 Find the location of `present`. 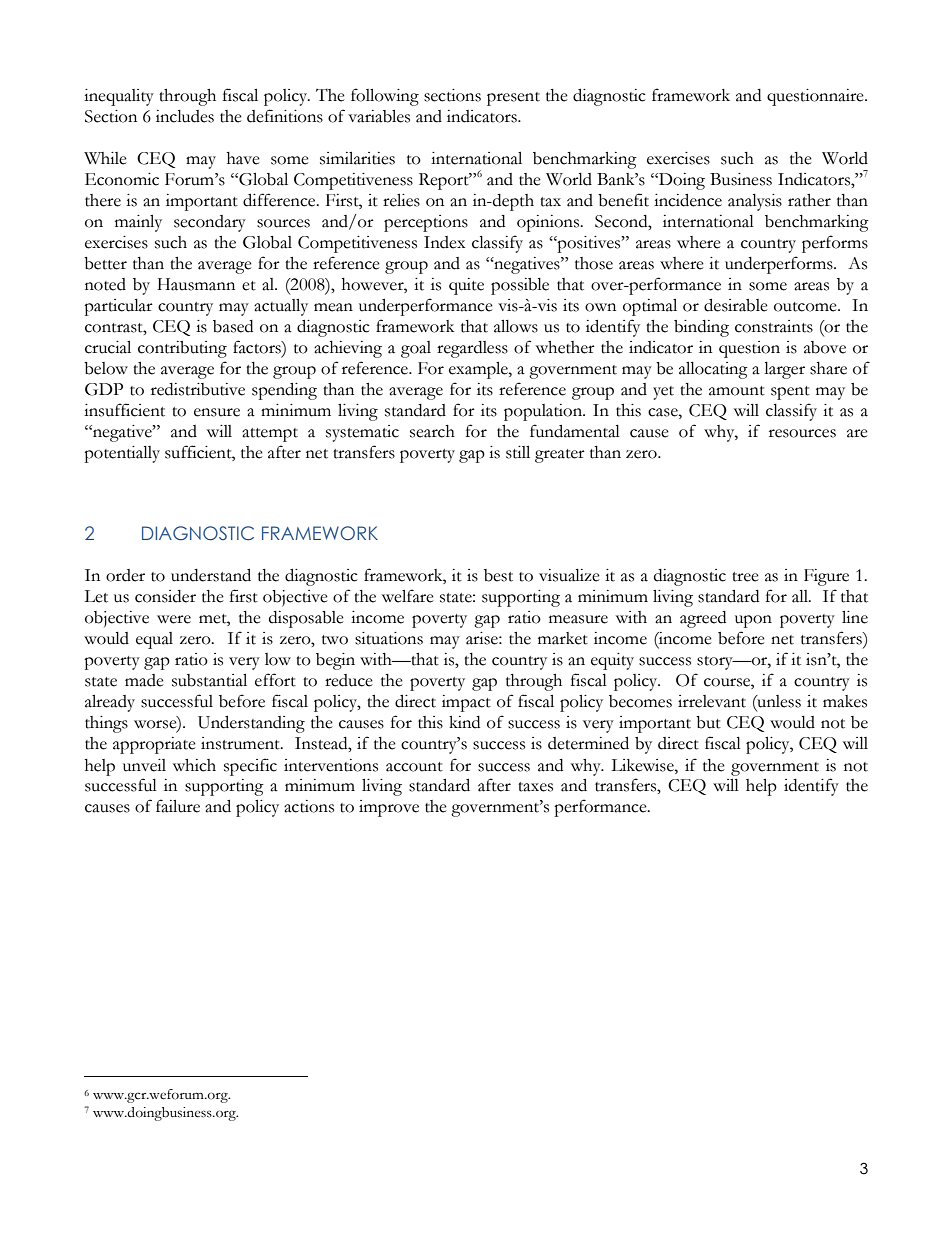

present is located at coordinates (513, 99).
